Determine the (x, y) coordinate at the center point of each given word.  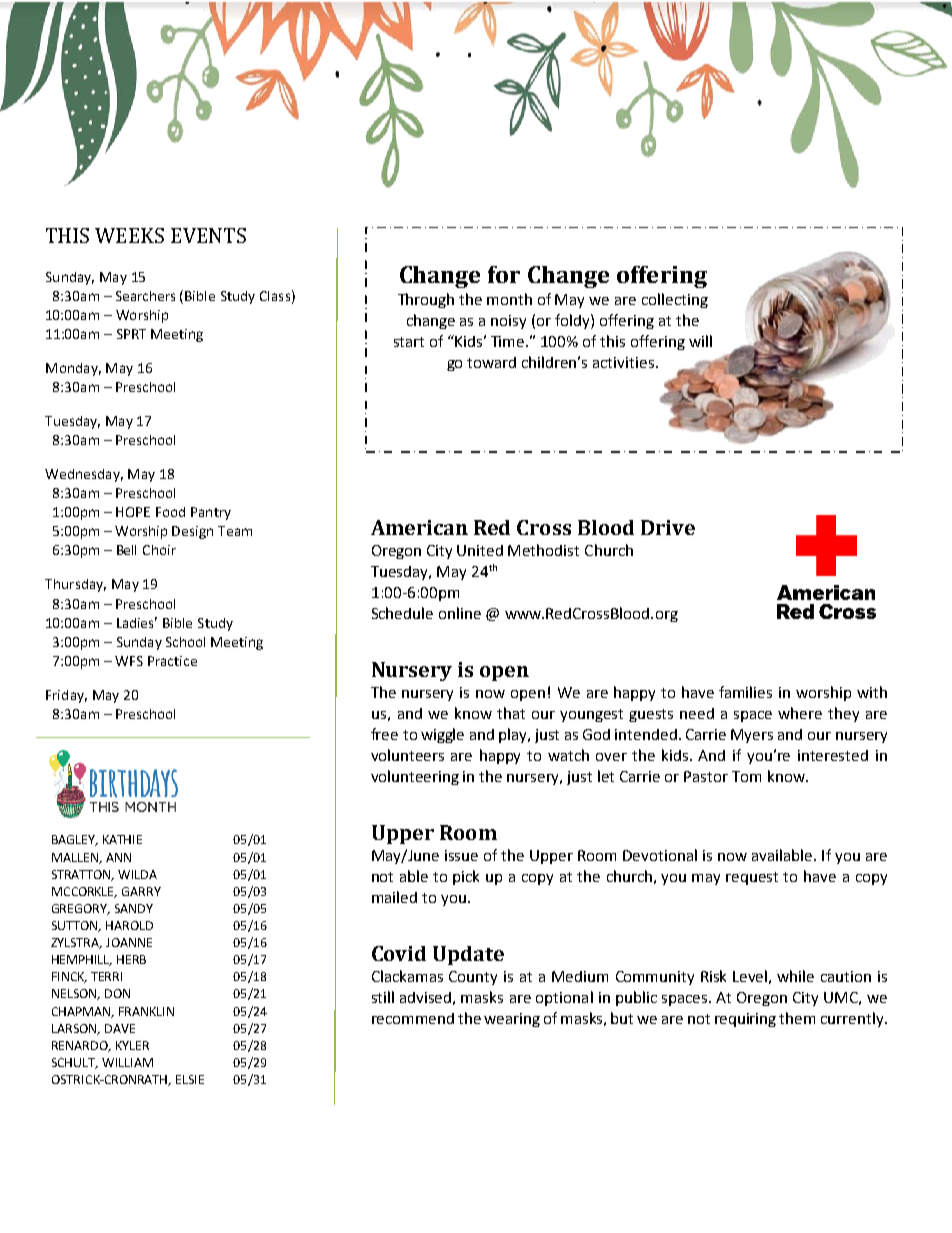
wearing (512, 1020)
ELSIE (190, 1079)
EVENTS (208, 235)
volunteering (415, 777)
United (480, 550)
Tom (746, 776)
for (504, 274)
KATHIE (122, 839)
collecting (675, 300)
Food (170, 512)
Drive (668, 527)
